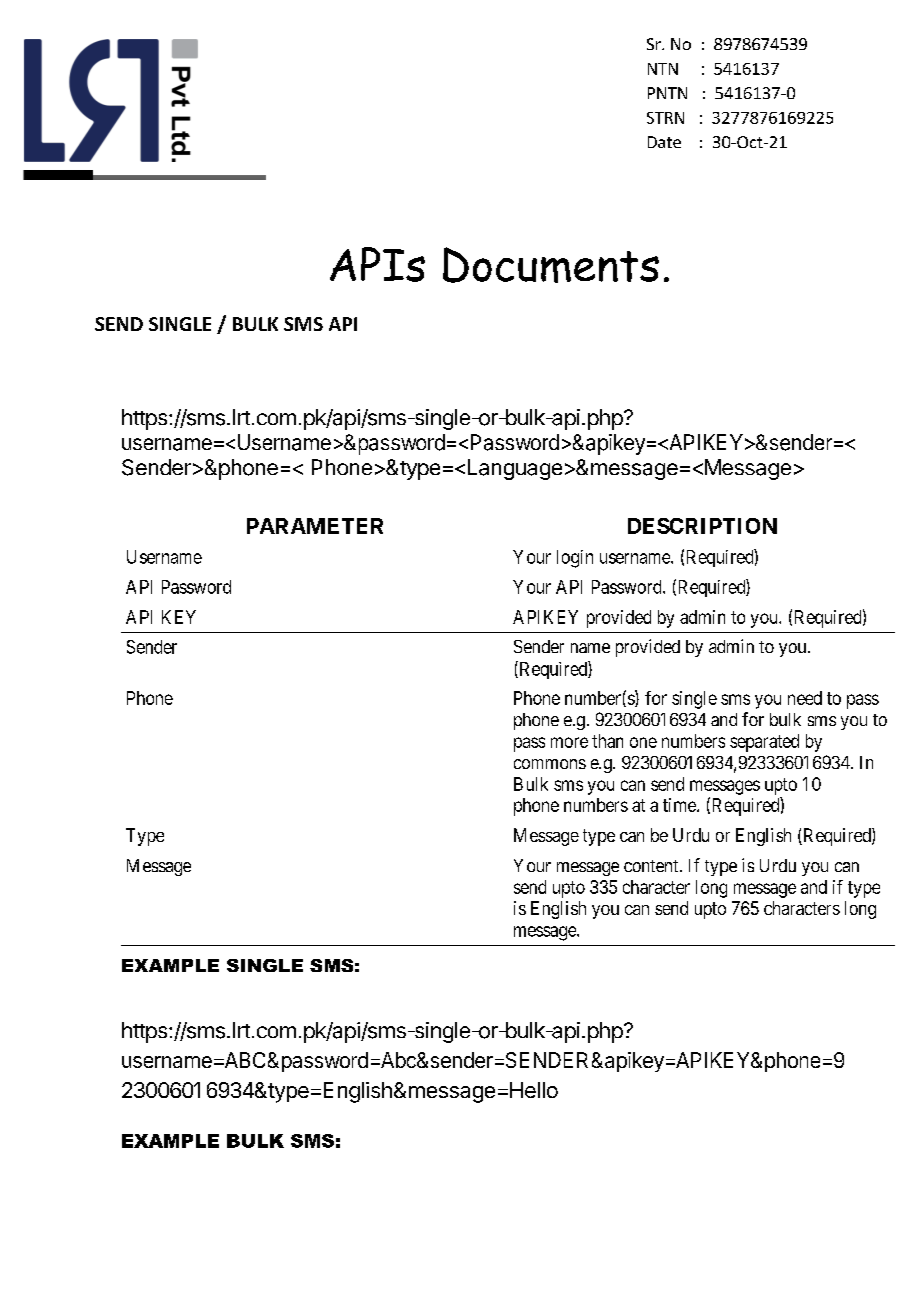 The width and height of the page is (924, 1308). What do you see at coordinates (652, 866) in the page?
I see `content` at bounding box center [652, 866].
